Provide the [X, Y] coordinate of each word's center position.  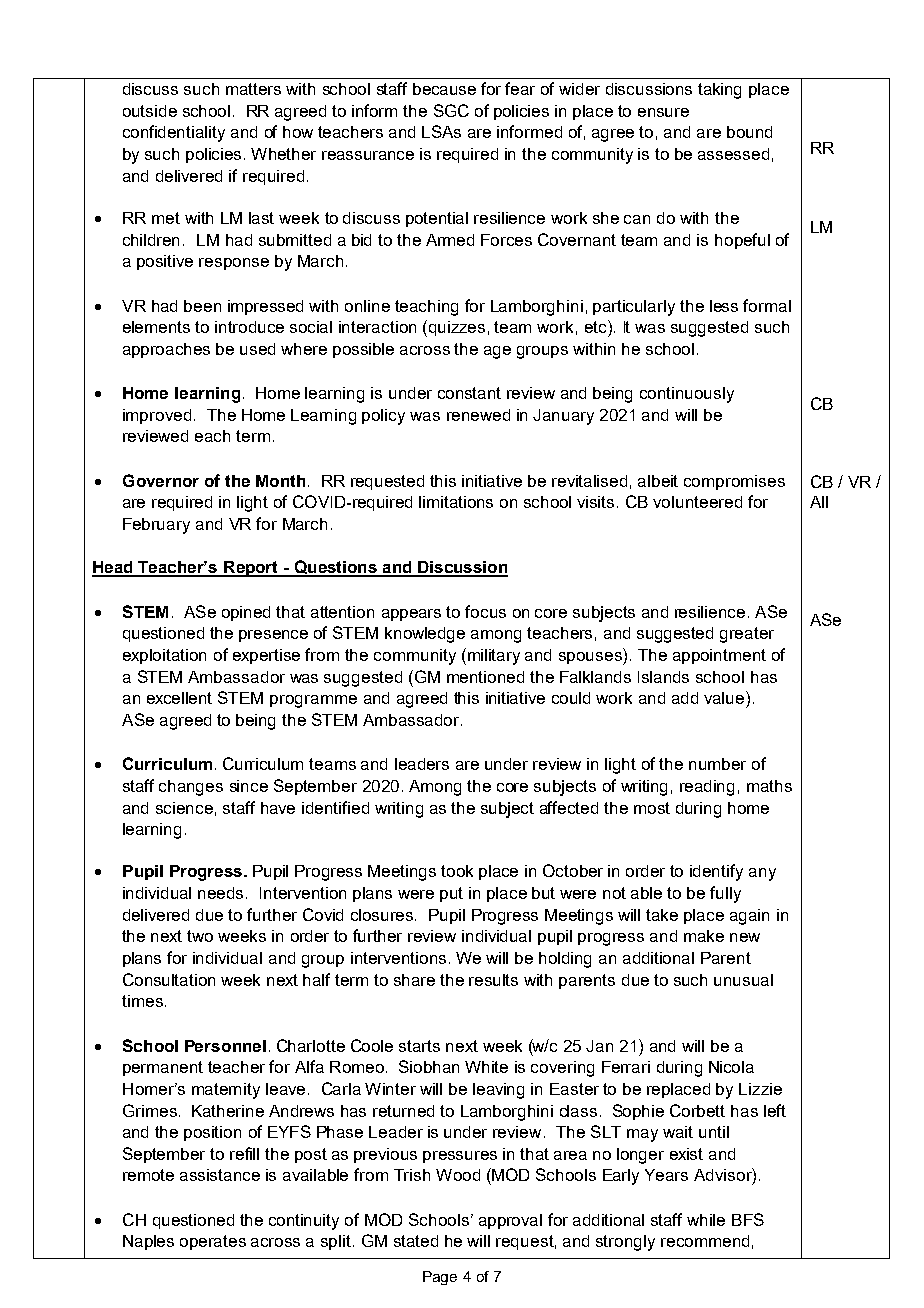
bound [749, 132]
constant [469, 393]
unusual [743, 980]
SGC [451, 110]
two [200, 936]
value [725, 697]
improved [157, 416]
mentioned [485, 677]
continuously [687, 395]
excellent [179, 698]
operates [213, 1242]
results [493, 980]
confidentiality [174, 133]
